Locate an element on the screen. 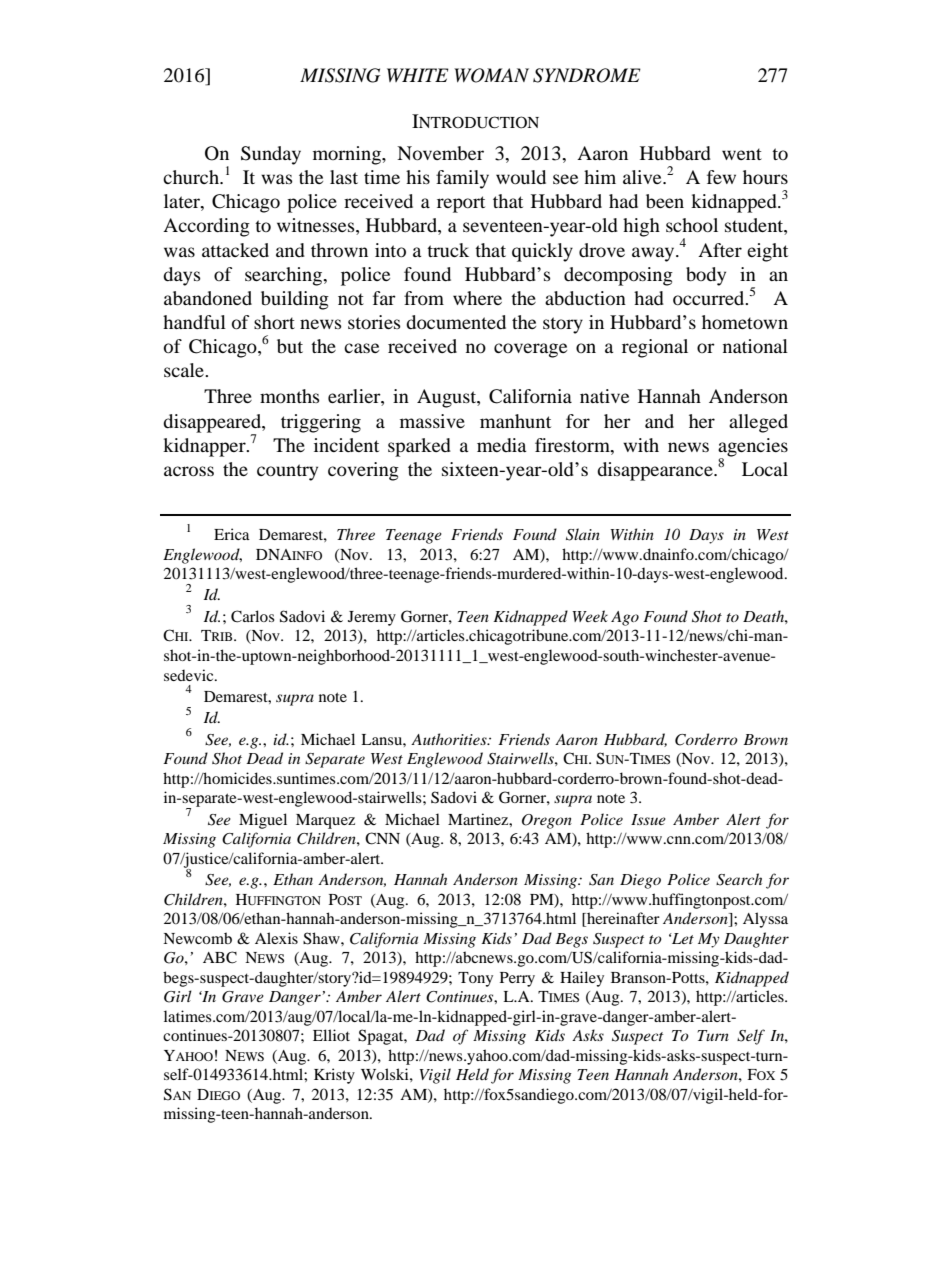 This screenshot has height=1287, width=952. manhunt is located at coordinates (515, 421).
